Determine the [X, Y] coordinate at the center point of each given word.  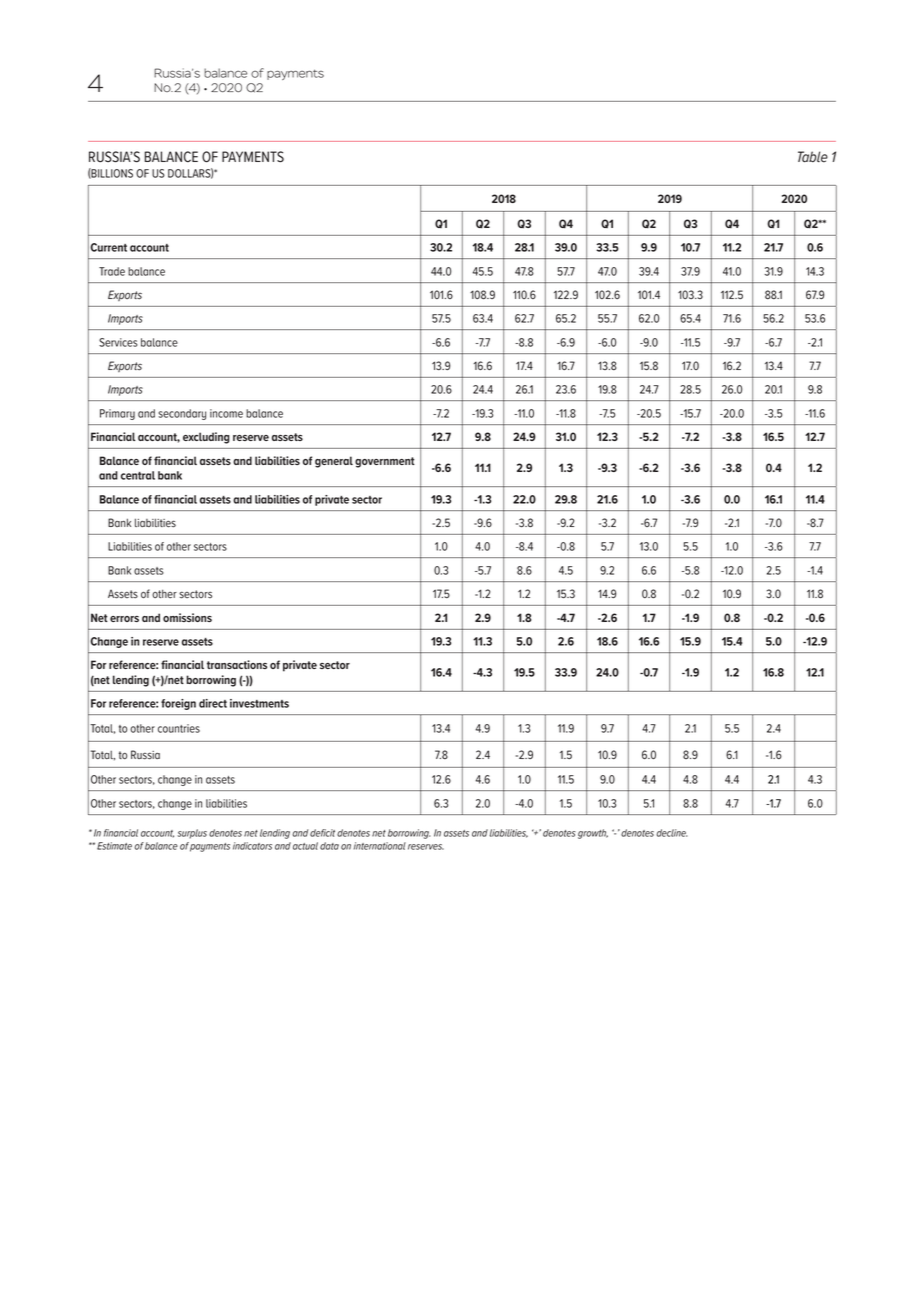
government [385, 462]
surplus [192, 834]
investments [259, 703]
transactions [237, 664]
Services [118, 342]
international [380, 846]
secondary [182, 414]
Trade [112, 271]
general [334, 462]
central [138, 475]
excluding [206, 438]
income [226, 413]
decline [671, 833]
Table [813, 157]
